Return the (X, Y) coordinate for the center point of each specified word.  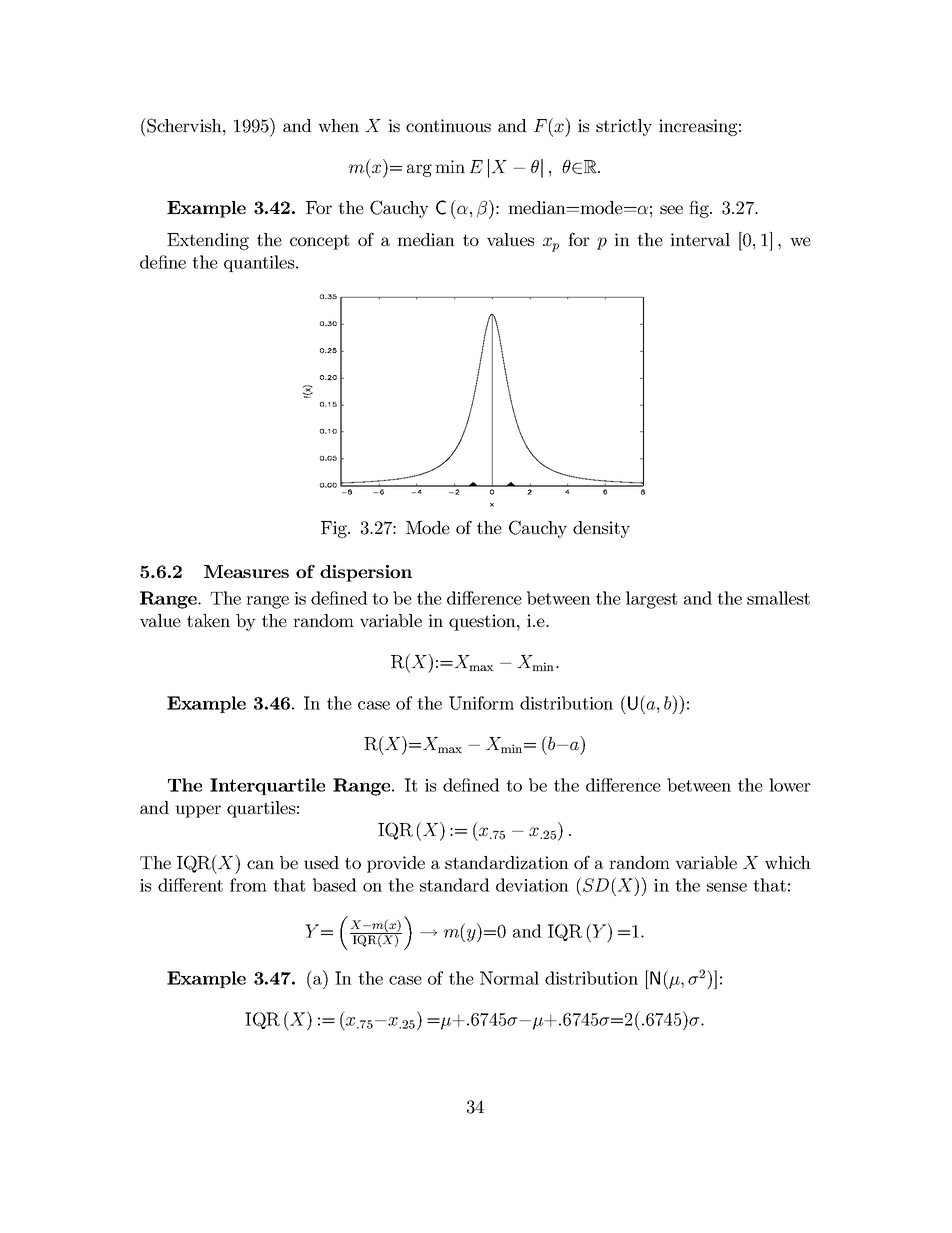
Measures (246, 571)
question (483, 622)
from (248, 885)
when (338, 125)
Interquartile (267, 786)
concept (319, 242)
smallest (778, 598)
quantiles (260, 263)
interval (700, 239)
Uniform (481, 703)
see (671, 209)
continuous (448, 125)
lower (790, 785)
